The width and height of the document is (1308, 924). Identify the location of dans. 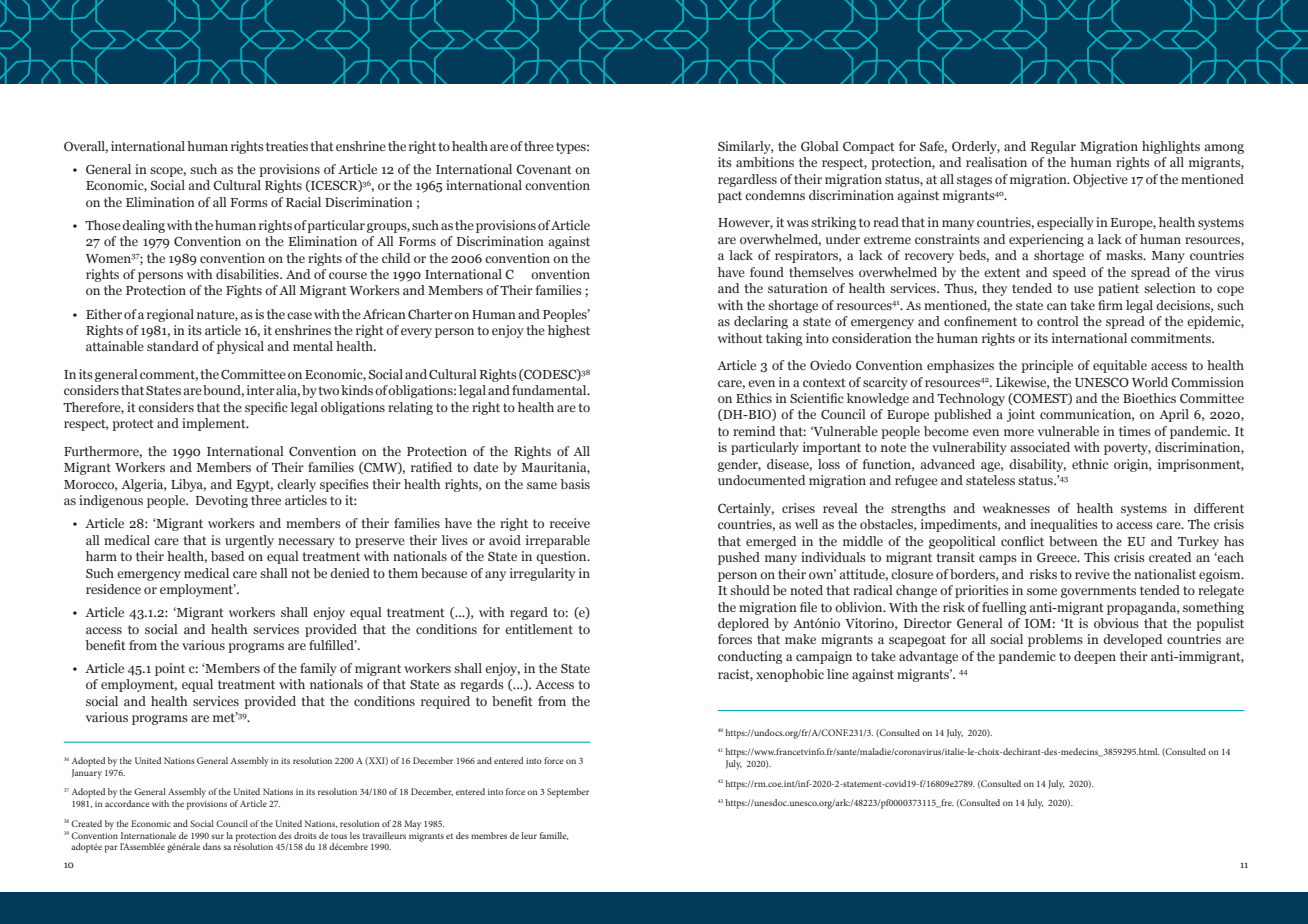
(212, 846).
